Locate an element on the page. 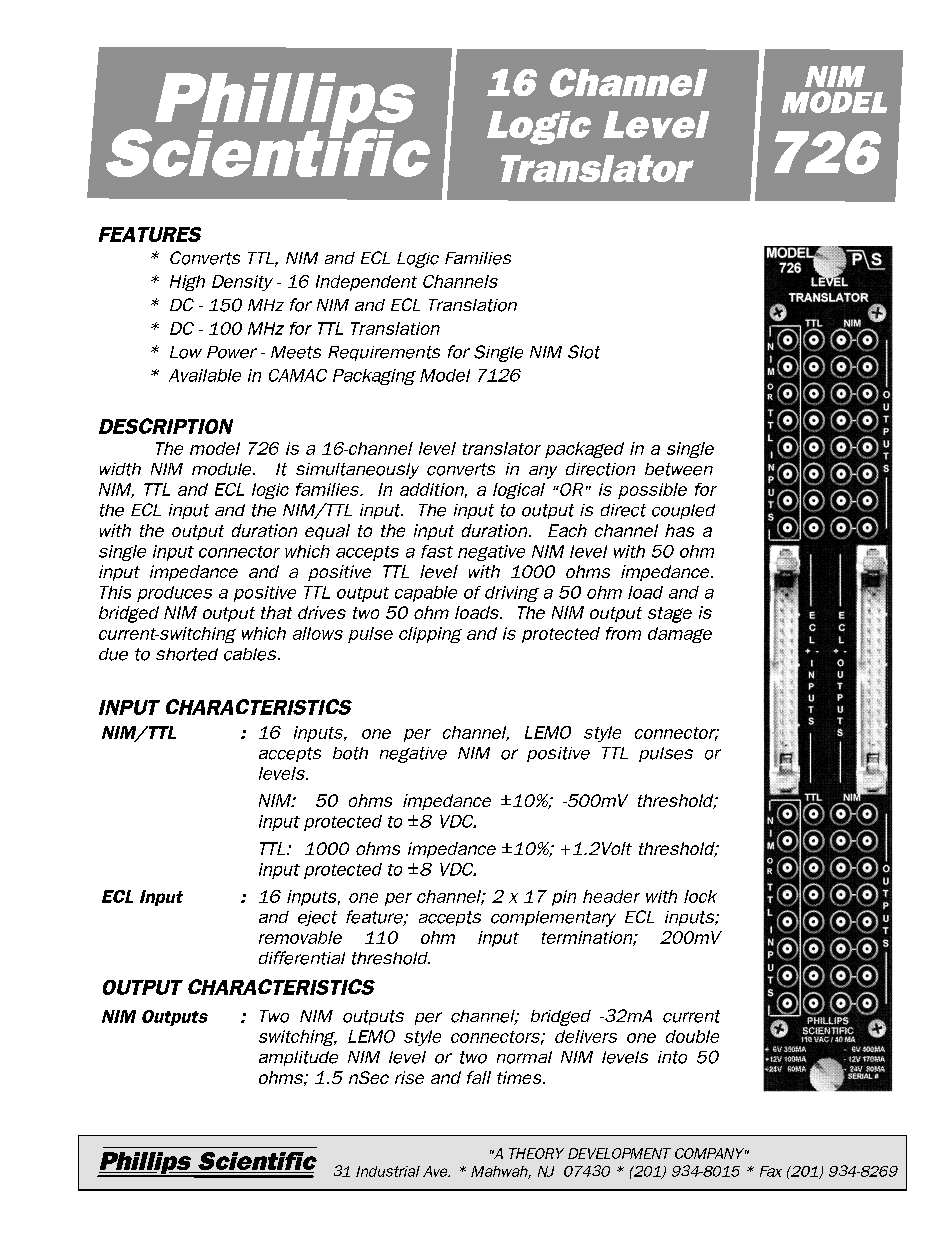 The width and height of the image is (952, 1233). Independent is located at coordinates (366, 283).
